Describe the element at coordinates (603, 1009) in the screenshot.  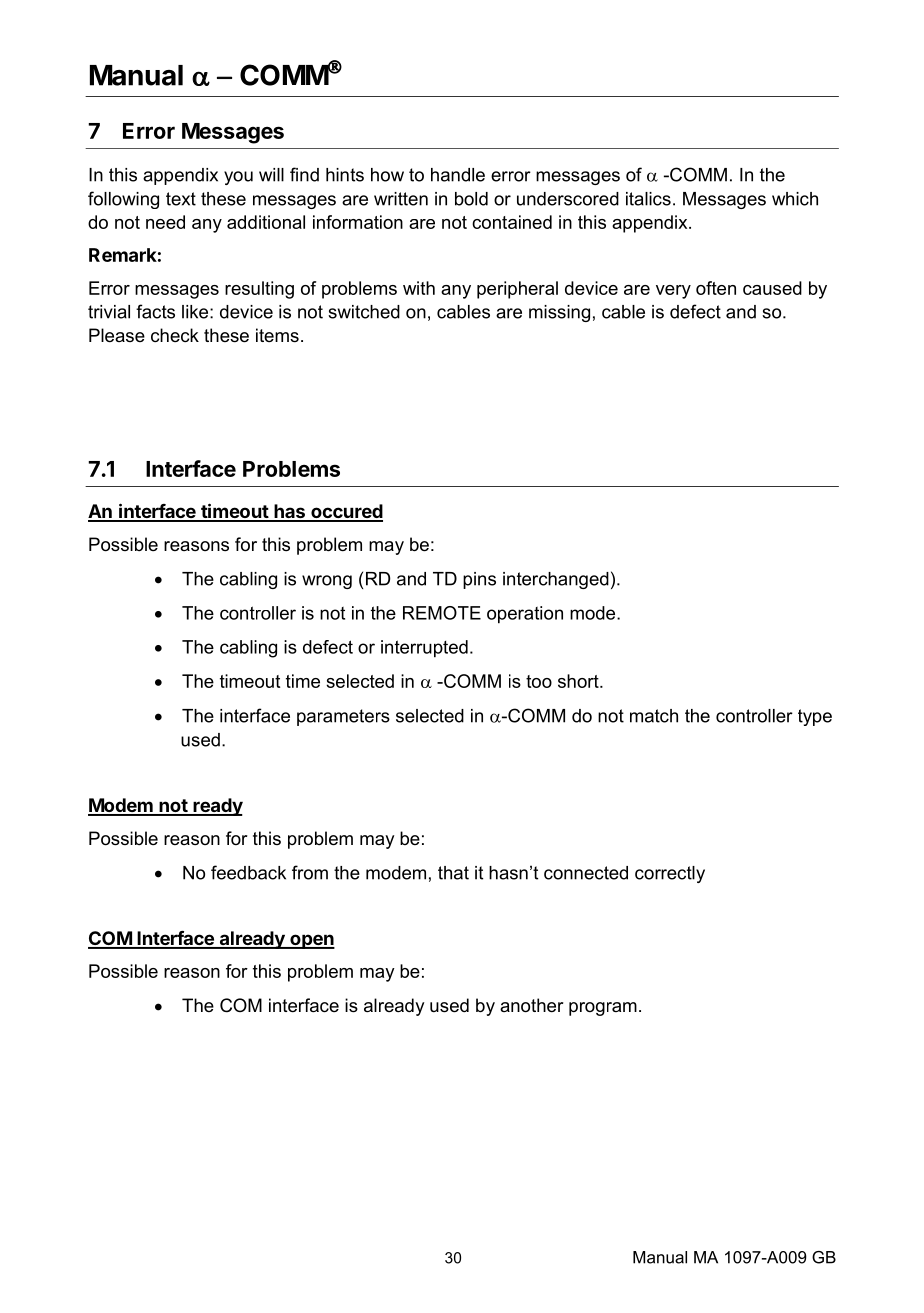
I see `program` at that location.
